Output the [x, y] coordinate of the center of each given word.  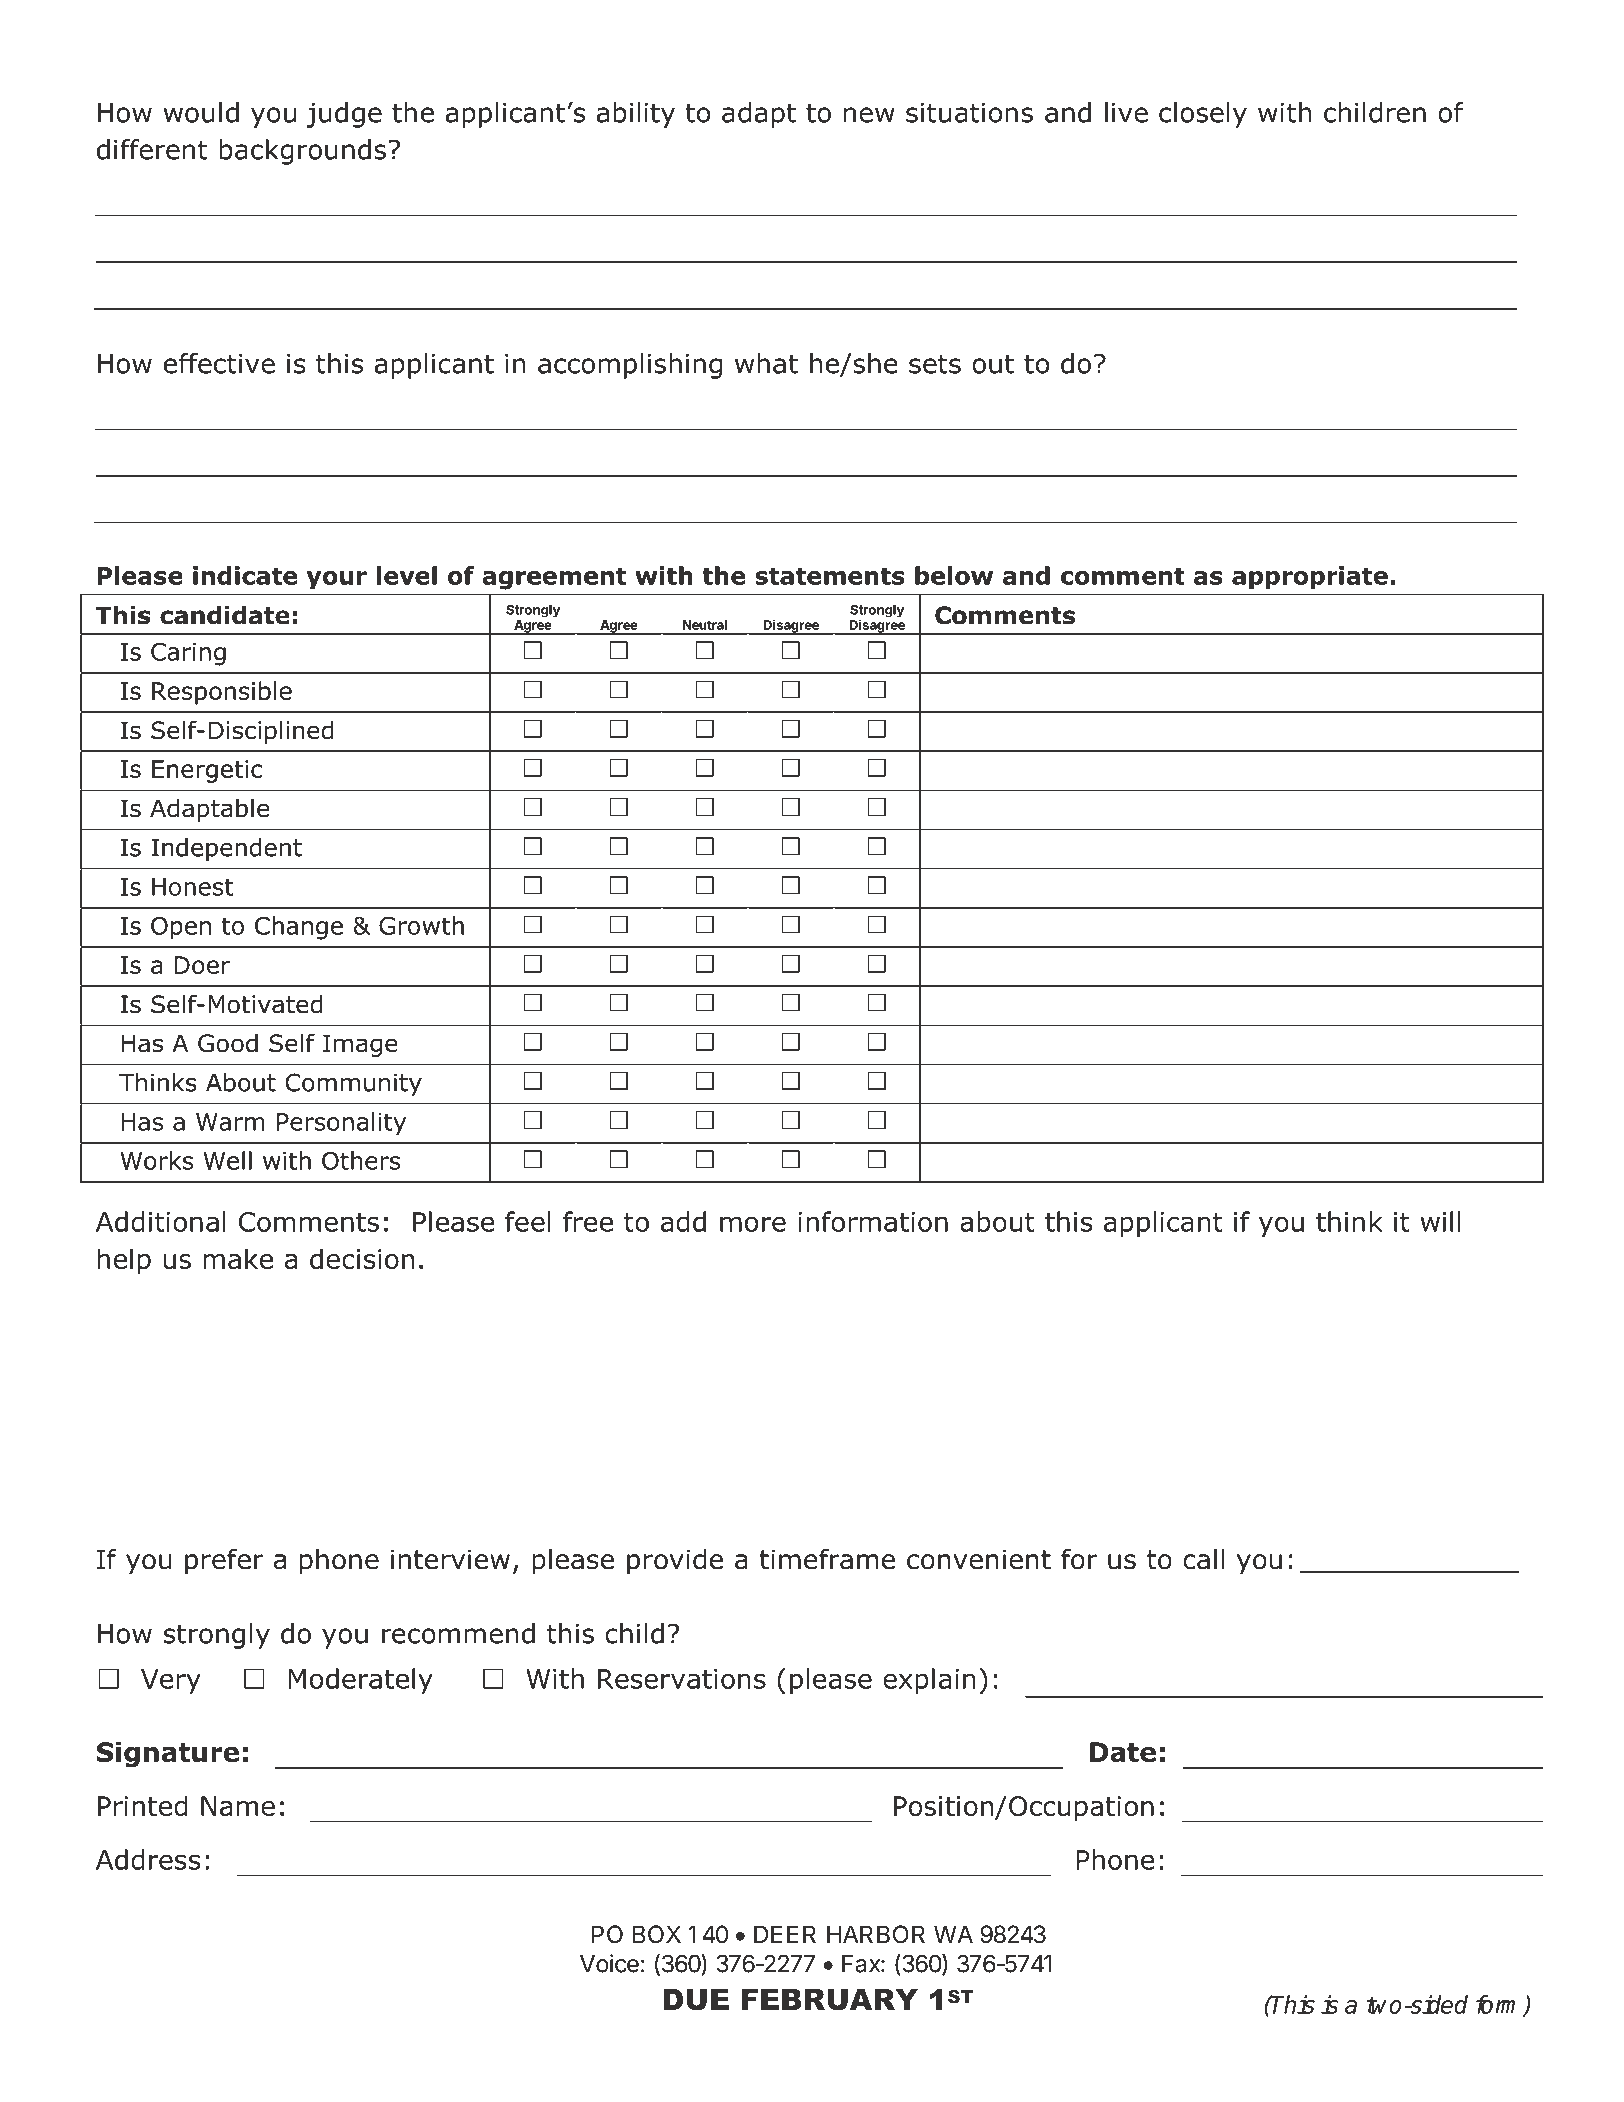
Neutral [705, 625]
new [869, 115]
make [238, 1258]
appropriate [1310, 578]
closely [1203, 115]
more [753, 1224]
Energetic [207, 771]
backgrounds [302, 152]
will [1440, 1221]
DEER [785, 1934]
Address [148, 1859]
